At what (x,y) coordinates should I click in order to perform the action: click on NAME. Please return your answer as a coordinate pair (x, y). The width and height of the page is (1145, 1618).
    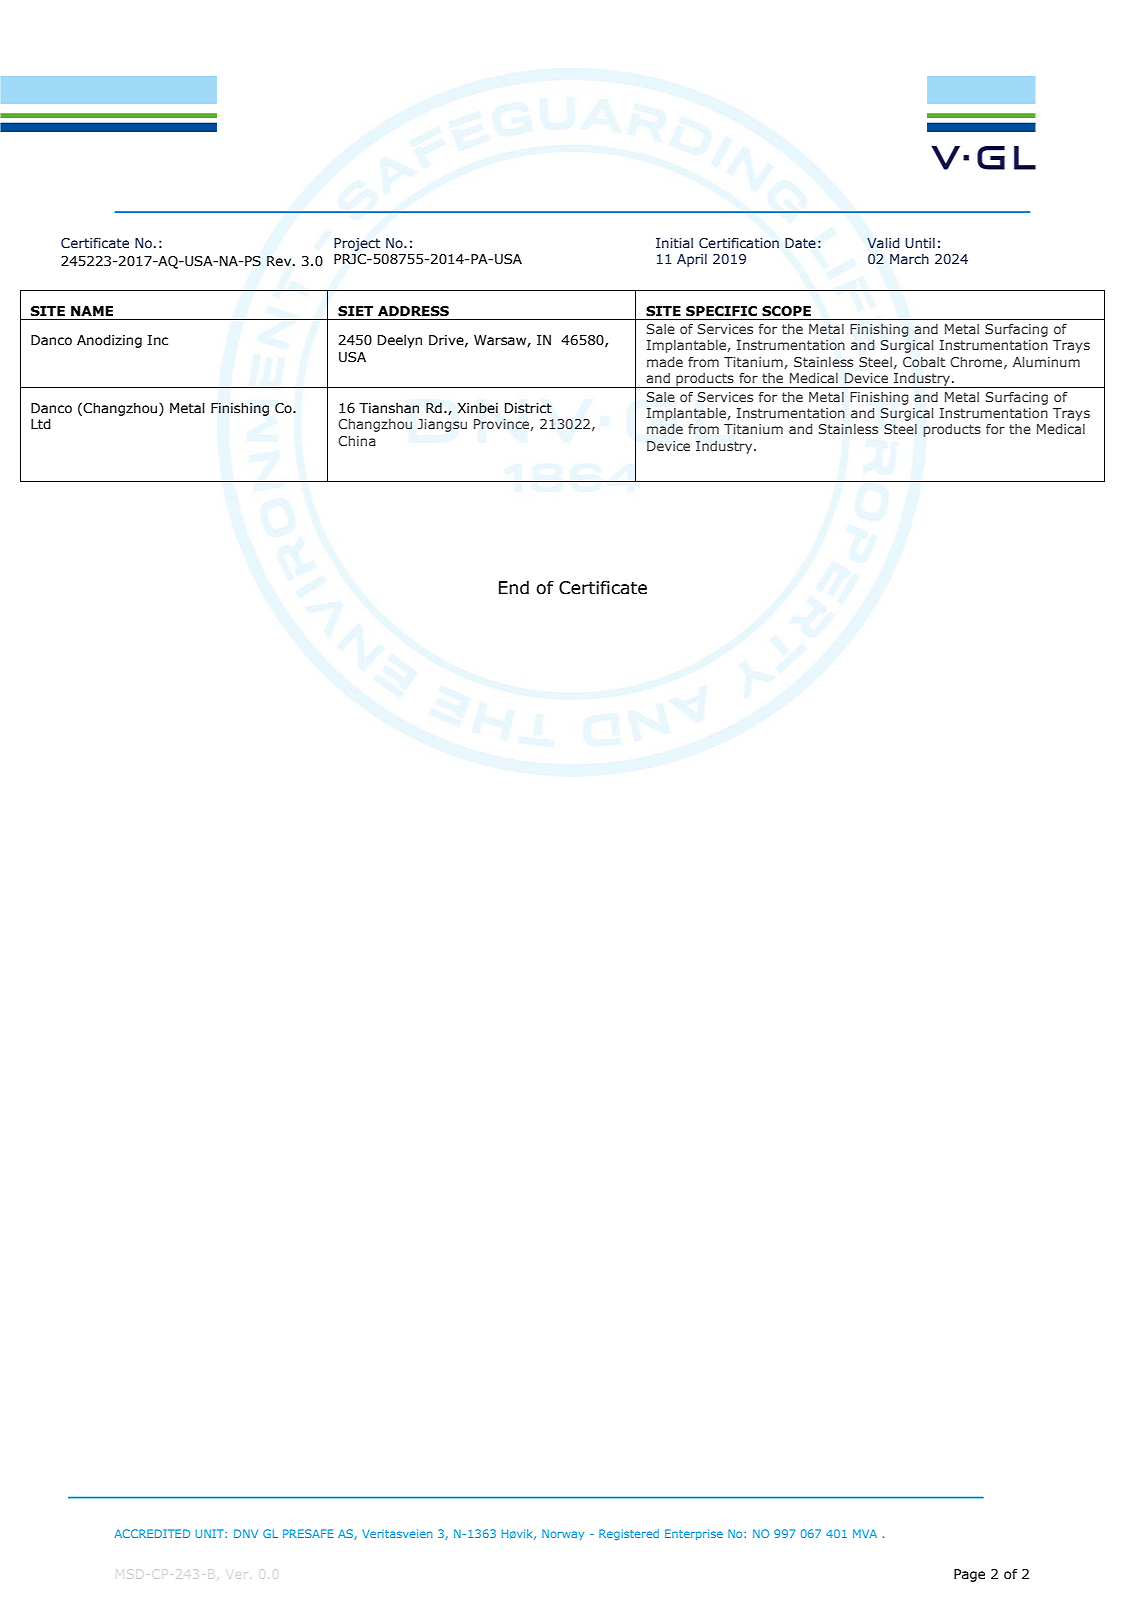
    Looking at the image, I should click on (92, 311).
